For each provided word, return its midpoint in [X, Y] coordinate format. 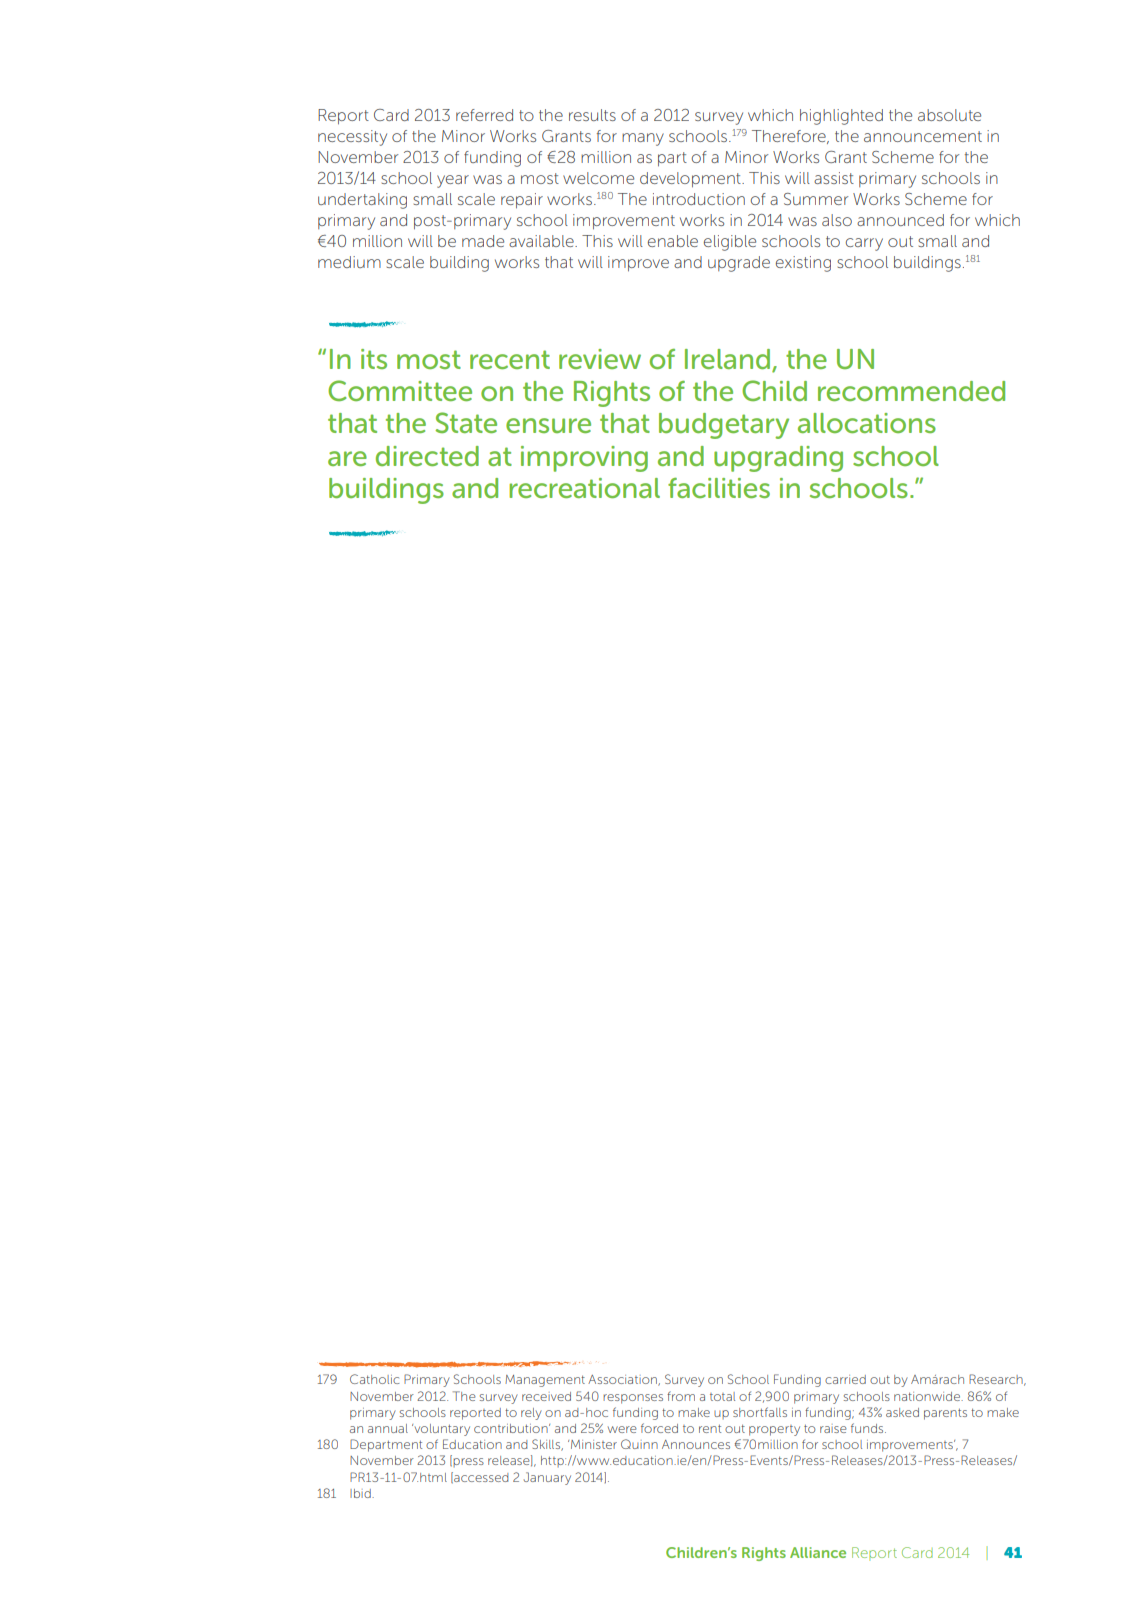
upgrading [778, 459]
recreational [584, 488]
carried [845, 1379]
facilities [719, 488]
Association [623, 1380]
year [453, 181]
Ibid [361, 1493]
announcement [923, 136]
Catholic [375, 1379]
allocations [867, 423]
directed [427, 456]
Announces [696, 1444]
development [691, 180]
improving [584, 459]
